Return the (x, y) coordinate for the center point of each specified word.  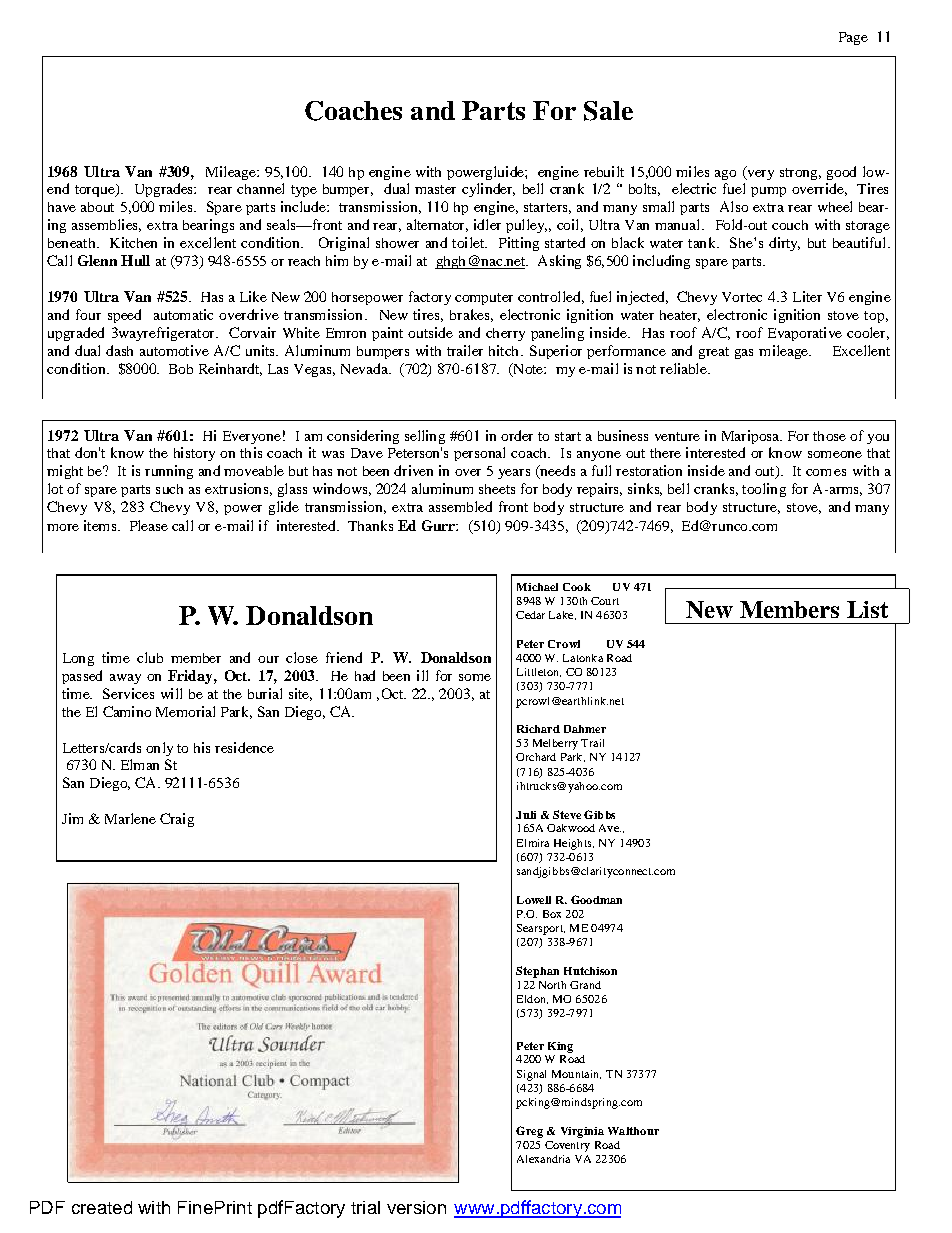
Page (853, 38)
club (150, 657)
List (867, 609)
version (416, 1207)
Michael (537, 587)
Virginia (582, 1132)
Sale (608, 111)
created (102, 1207)
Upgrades (165, 190)
